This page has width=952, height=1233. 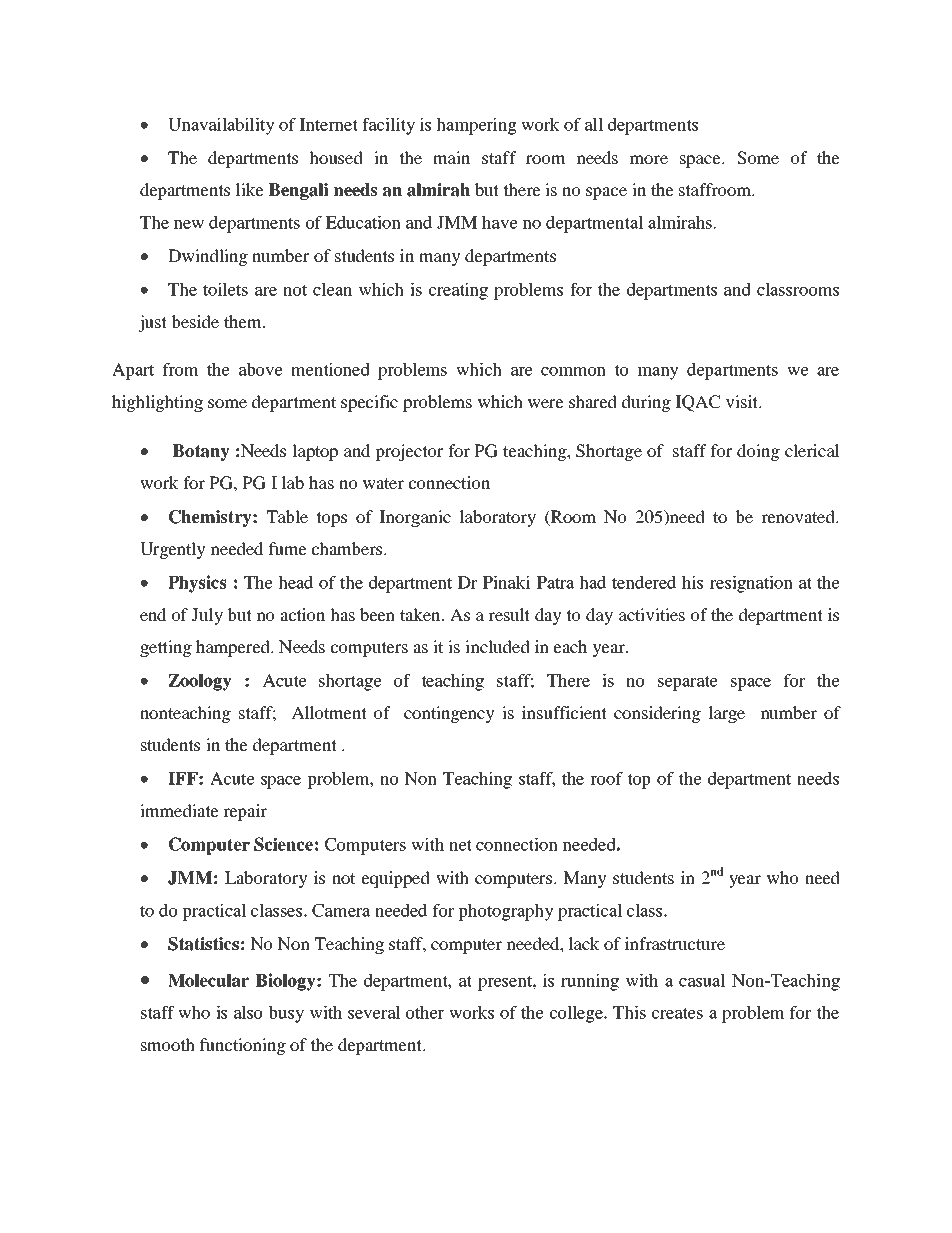 What do you see at coordinates (451, 157) in the page?
I see `main` at bounding box center [451, 157].
